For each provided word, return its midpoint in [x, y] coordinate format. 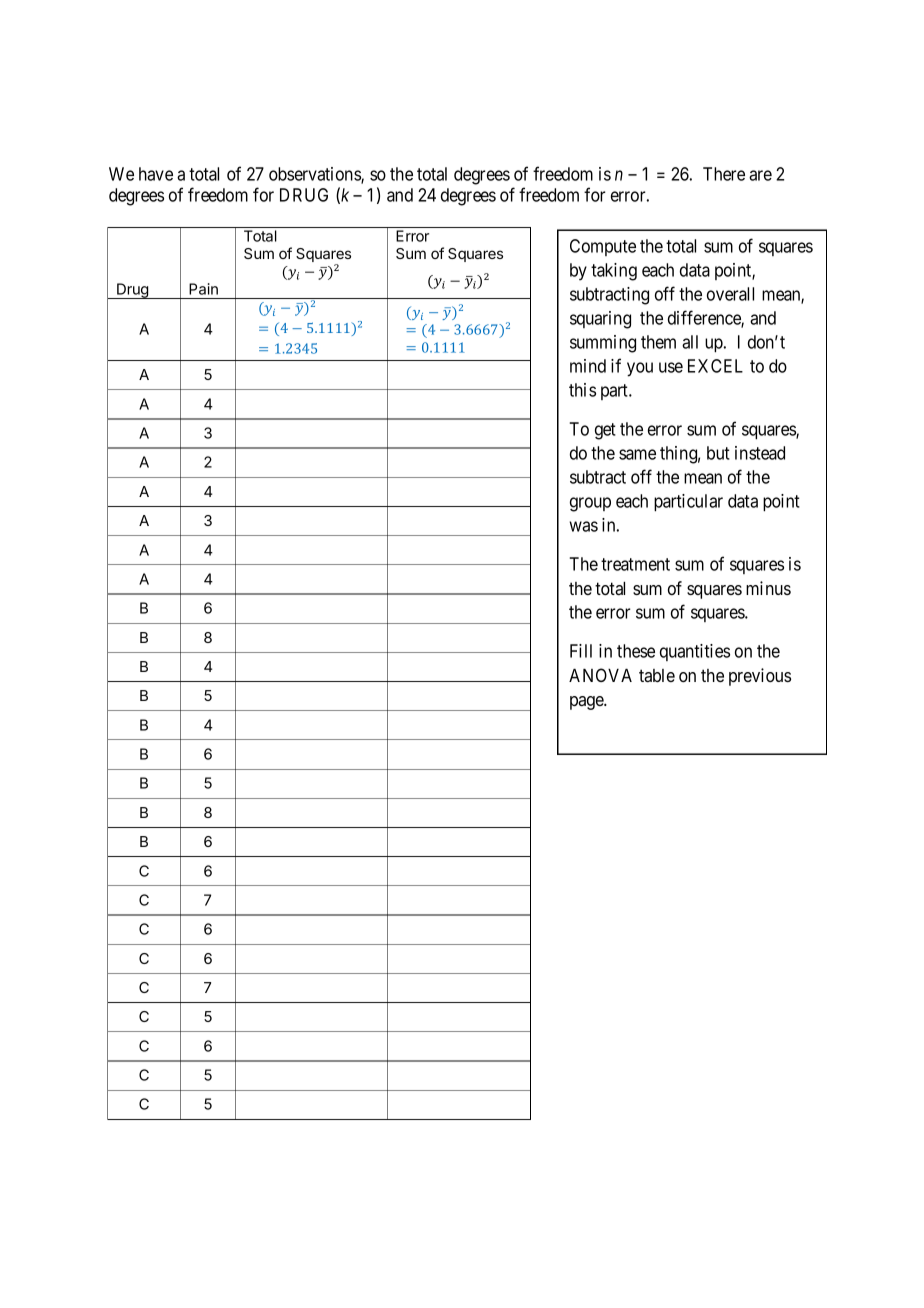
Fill [581, 651]
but [718, 453]
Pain [203, 289]
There [724, 174]
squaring [600, 320]
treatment [635, 564]
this [582, 390]
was [583, 526]
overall [730, 294]
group [590, 504]
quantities [695, 652]
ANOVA [600, 675]
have [156, 174]
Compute [603, 247]
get [605, 431]
